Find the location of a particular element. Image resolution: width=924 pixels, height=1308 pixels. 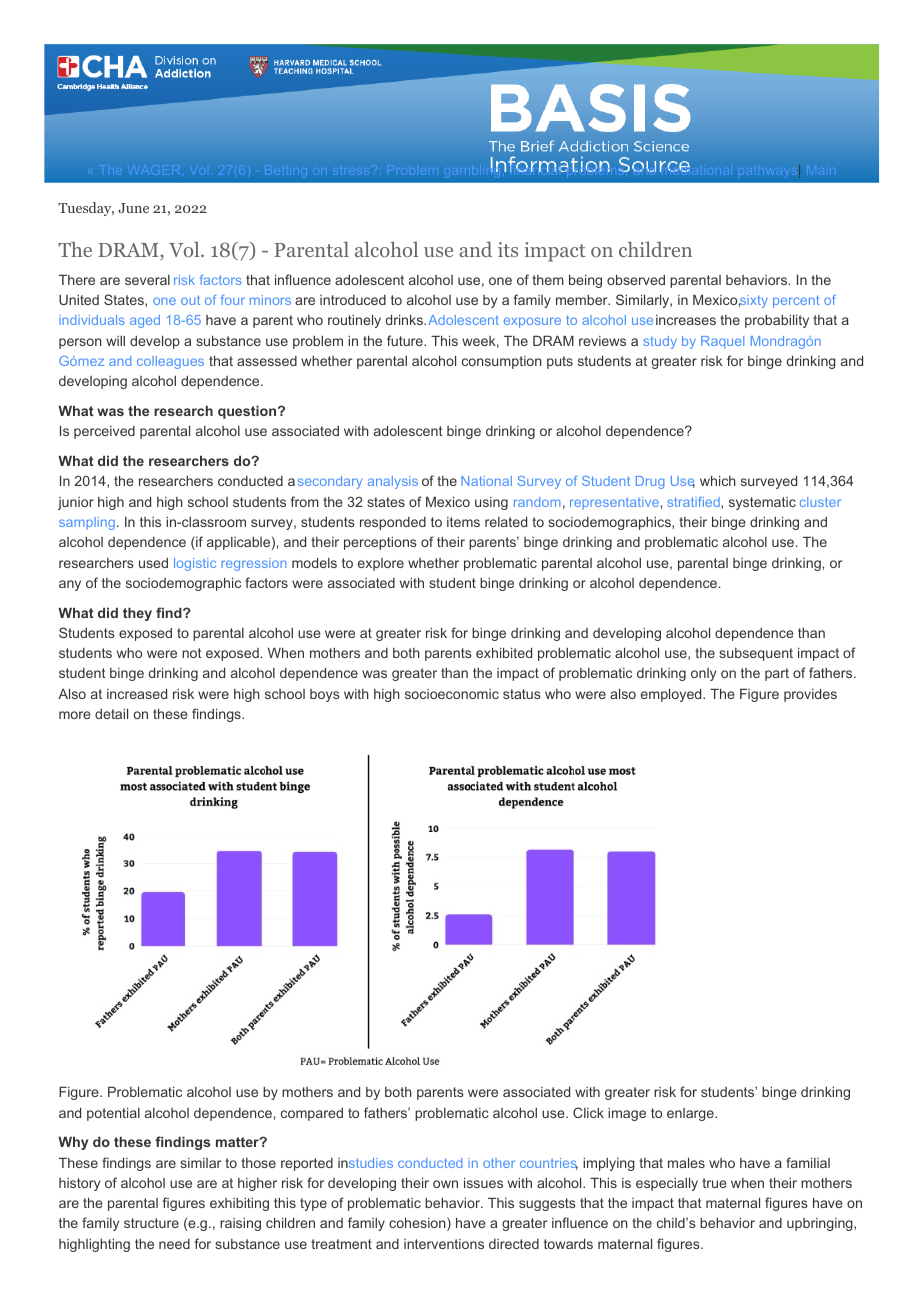

structure is located at coordinates (151, 1223).
